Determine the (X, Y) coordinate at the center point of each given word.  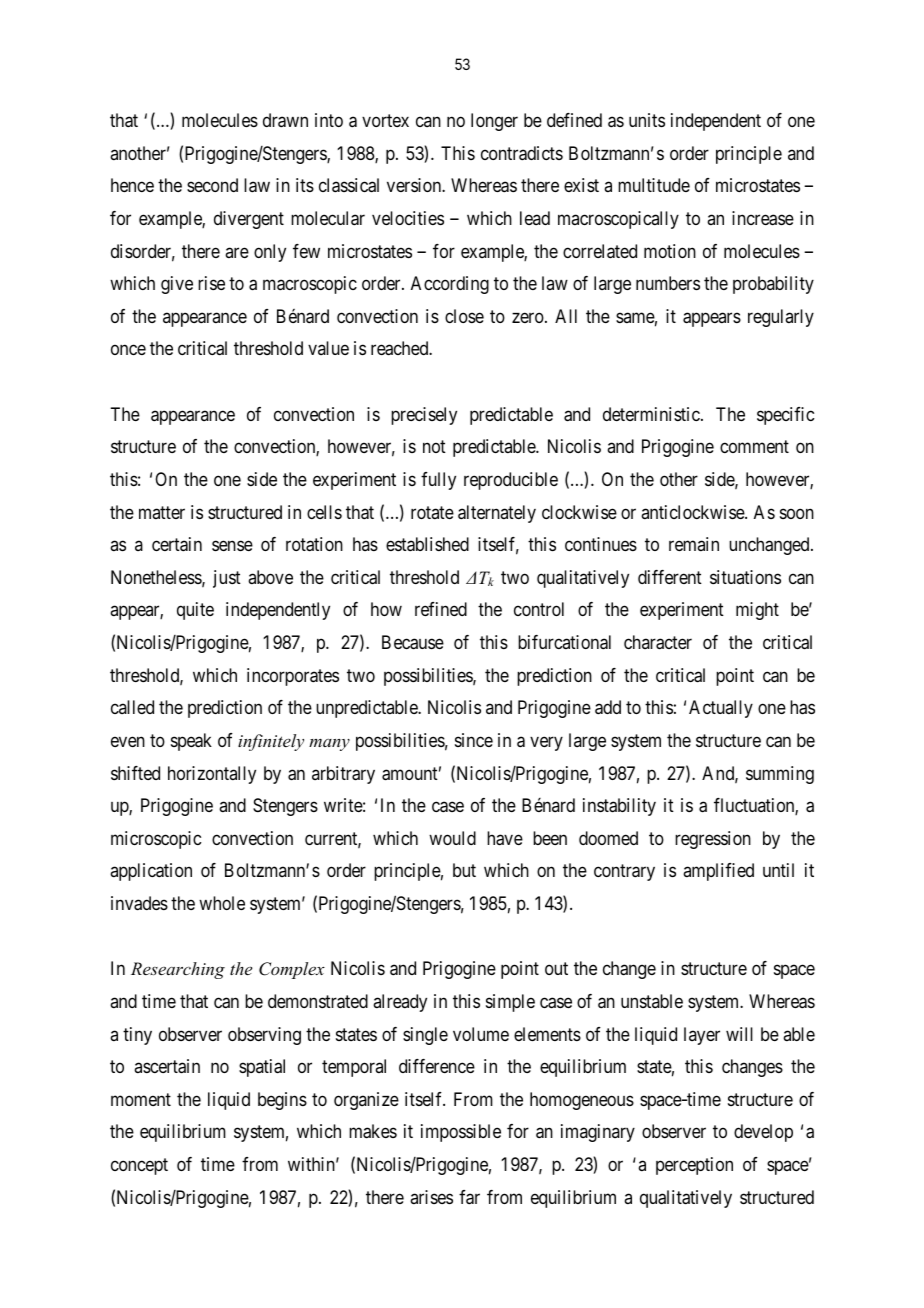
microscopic (156, 840)
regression (713, 840)
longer (494, 122)
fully (438, 481)
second (212, 185)
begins (282, 1101)
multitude (654, 185)
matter (162, 512)
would (452, 838)
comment (754, 447)
